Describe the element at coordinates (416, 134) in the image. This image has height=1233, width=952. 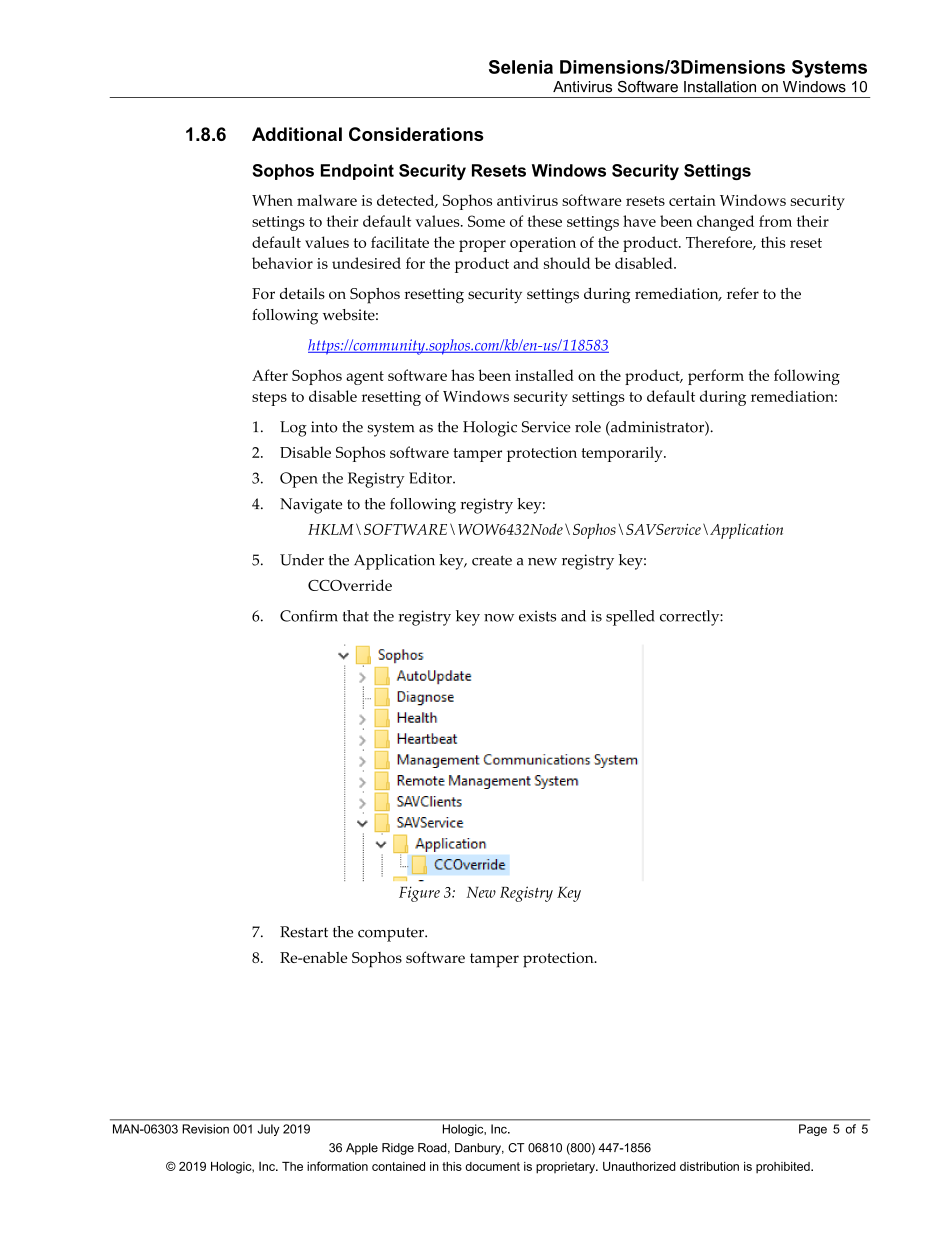
I see `Considerations` at that location.
